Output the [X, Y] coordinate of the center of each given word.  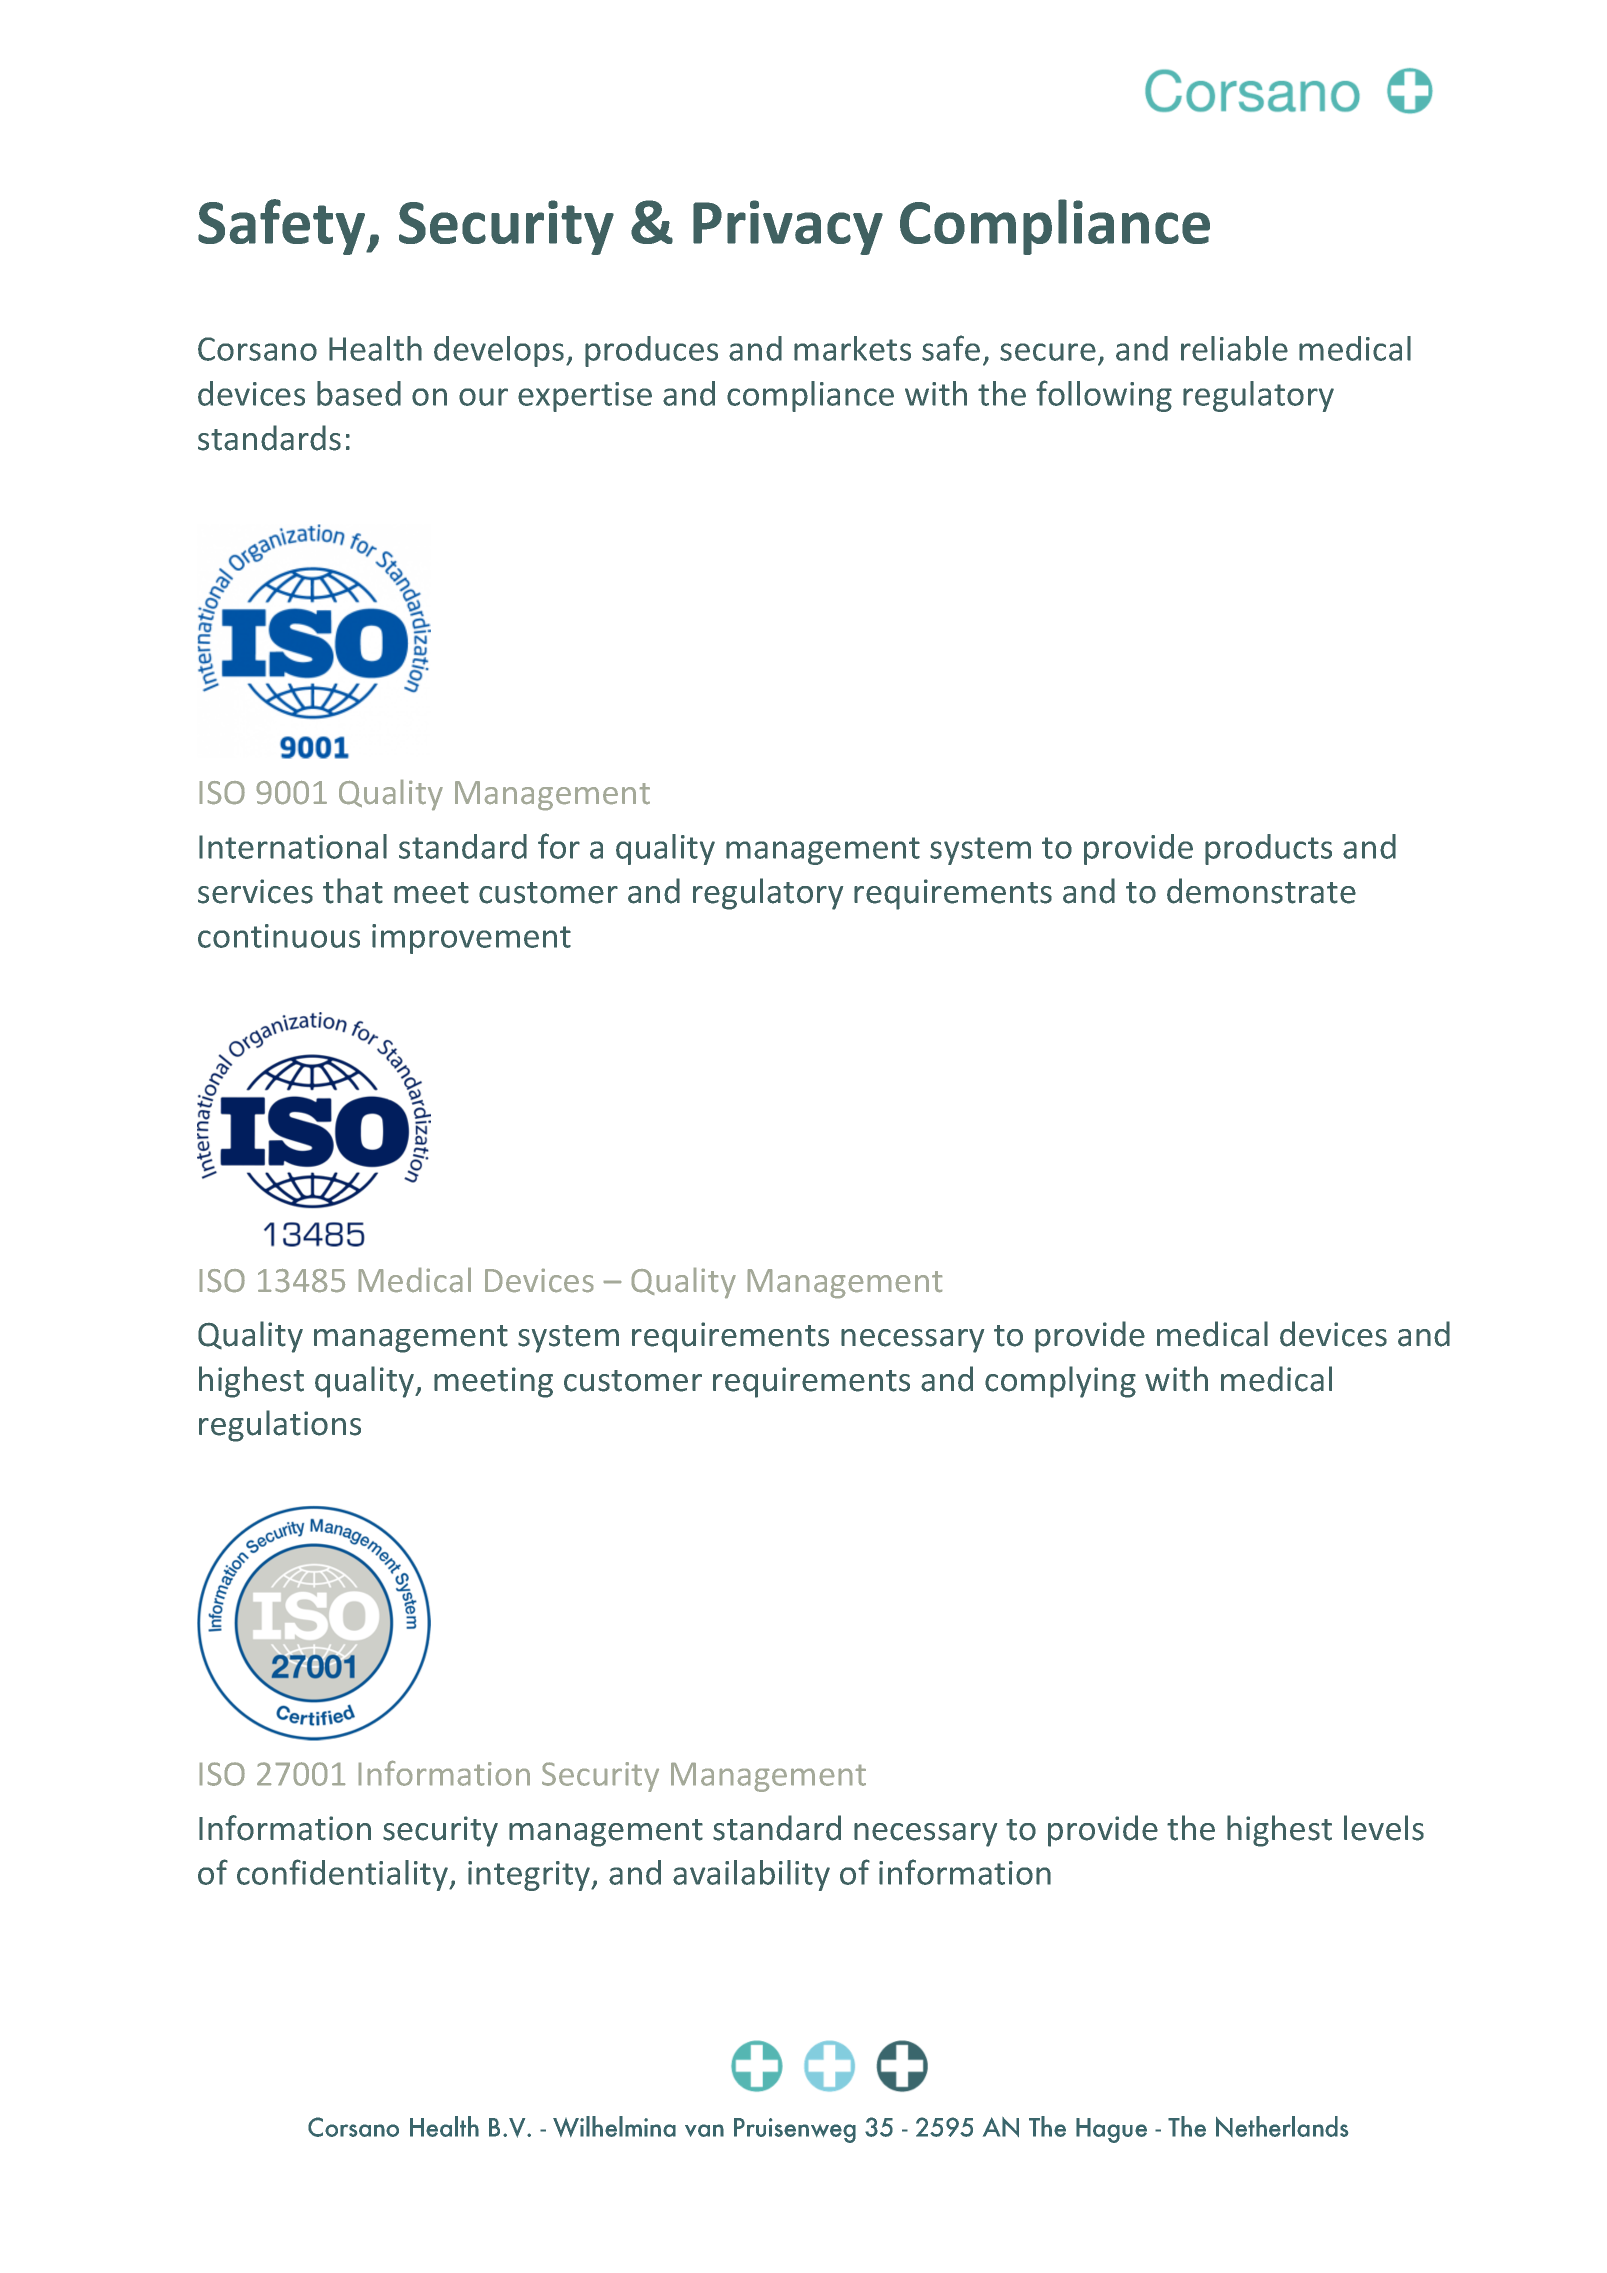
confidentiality [343, 1875]
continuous [279, 936]
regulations [280, 1426]
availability [751, 1875]
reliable [1234, 348]
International [293, 846]
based [359, 393]
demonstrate [1261, 891]
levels [1384, 1828]
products [1268, 849]
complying [1060, 1382]
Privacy [788, 227]
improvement [471, 939]
